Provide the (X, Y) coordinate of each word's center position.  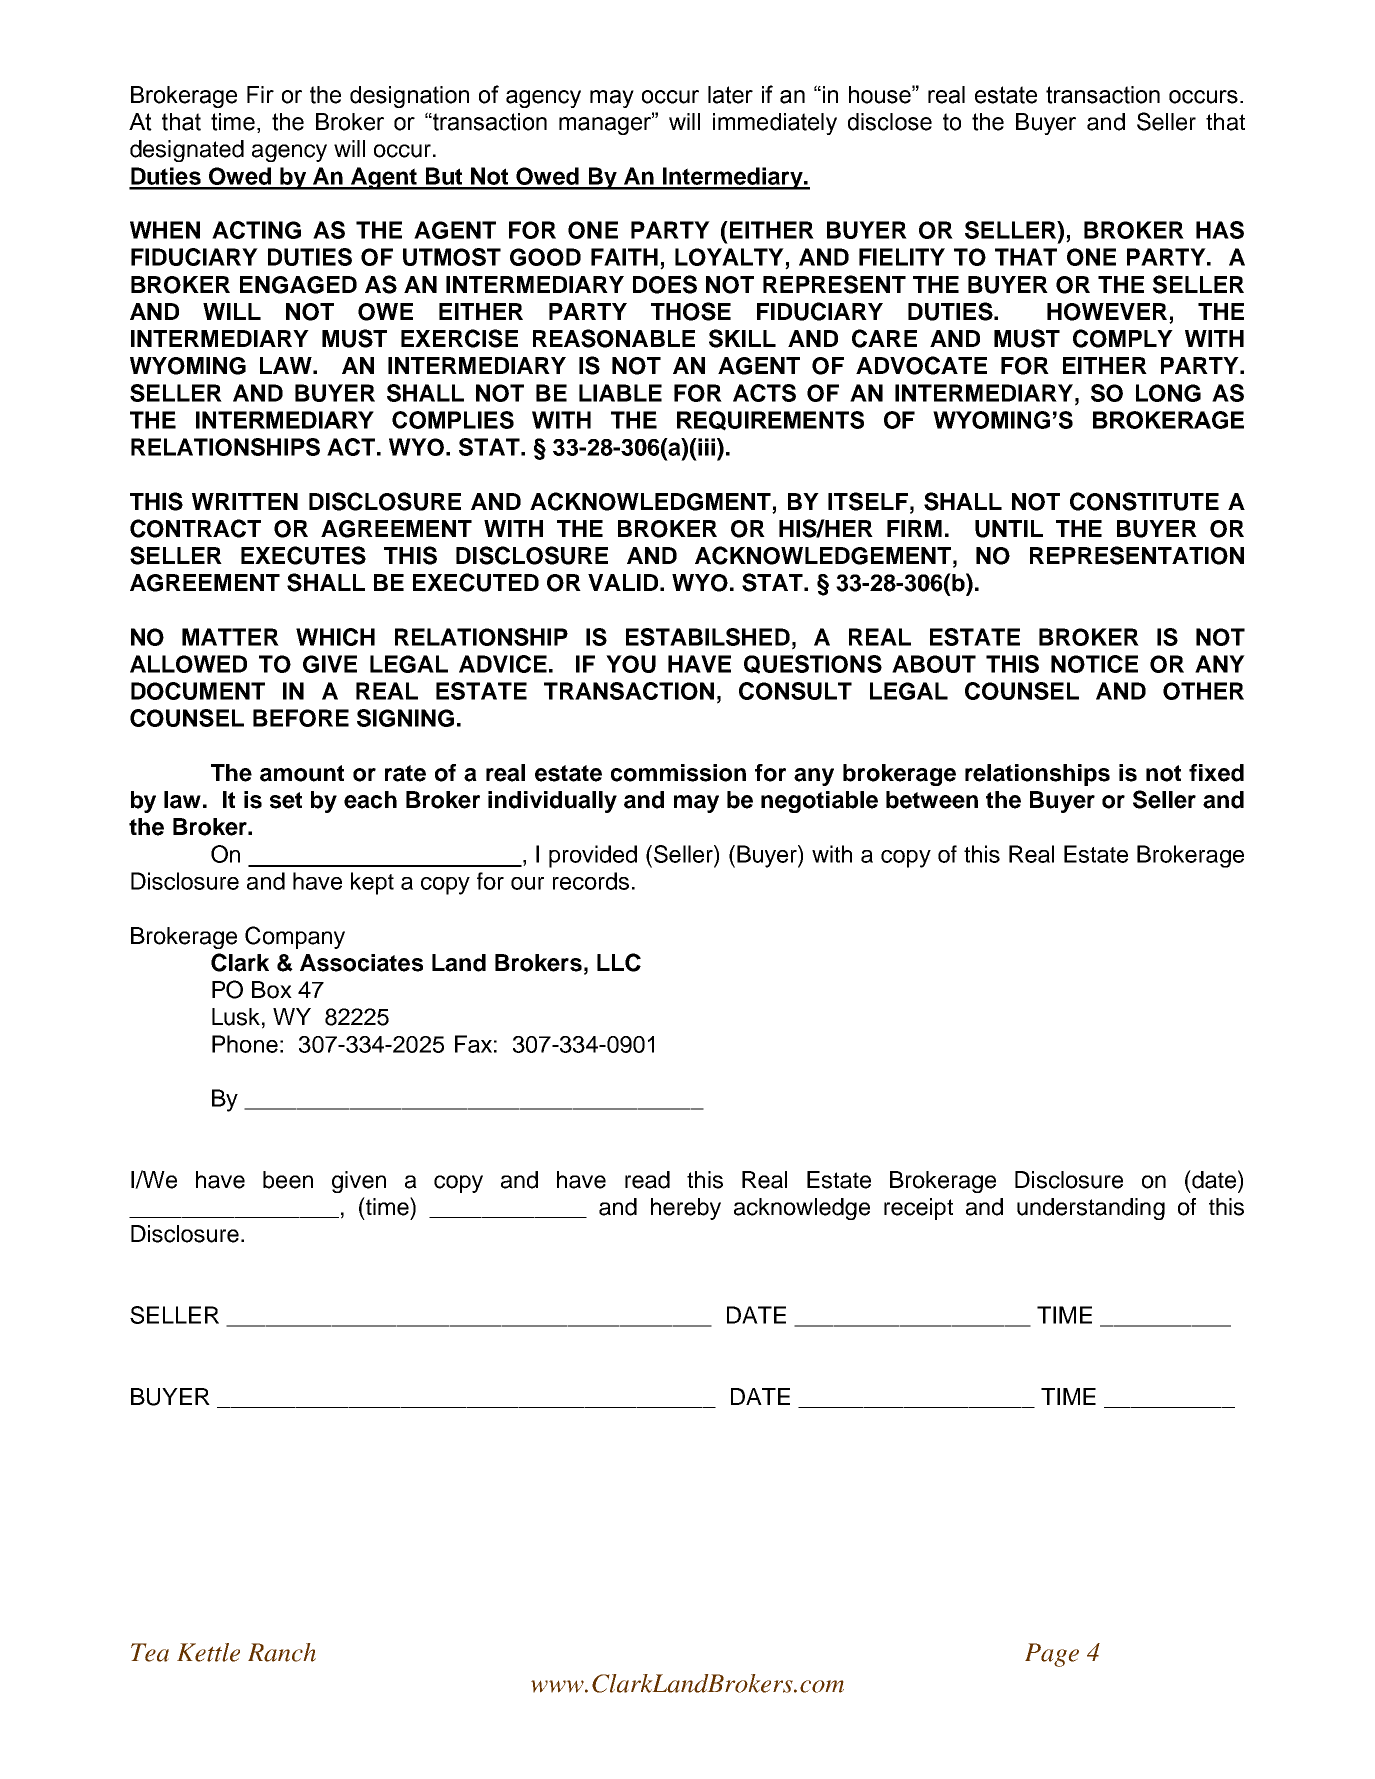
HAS (1220, 230)
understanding (1091, 1209)
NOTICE (1094, 664)
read (647, 1180)
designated (187, 151)
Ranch (282, 1652)
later (730, 95)
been (288, 1180)
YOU (631, 664)
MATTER (230, 637)
